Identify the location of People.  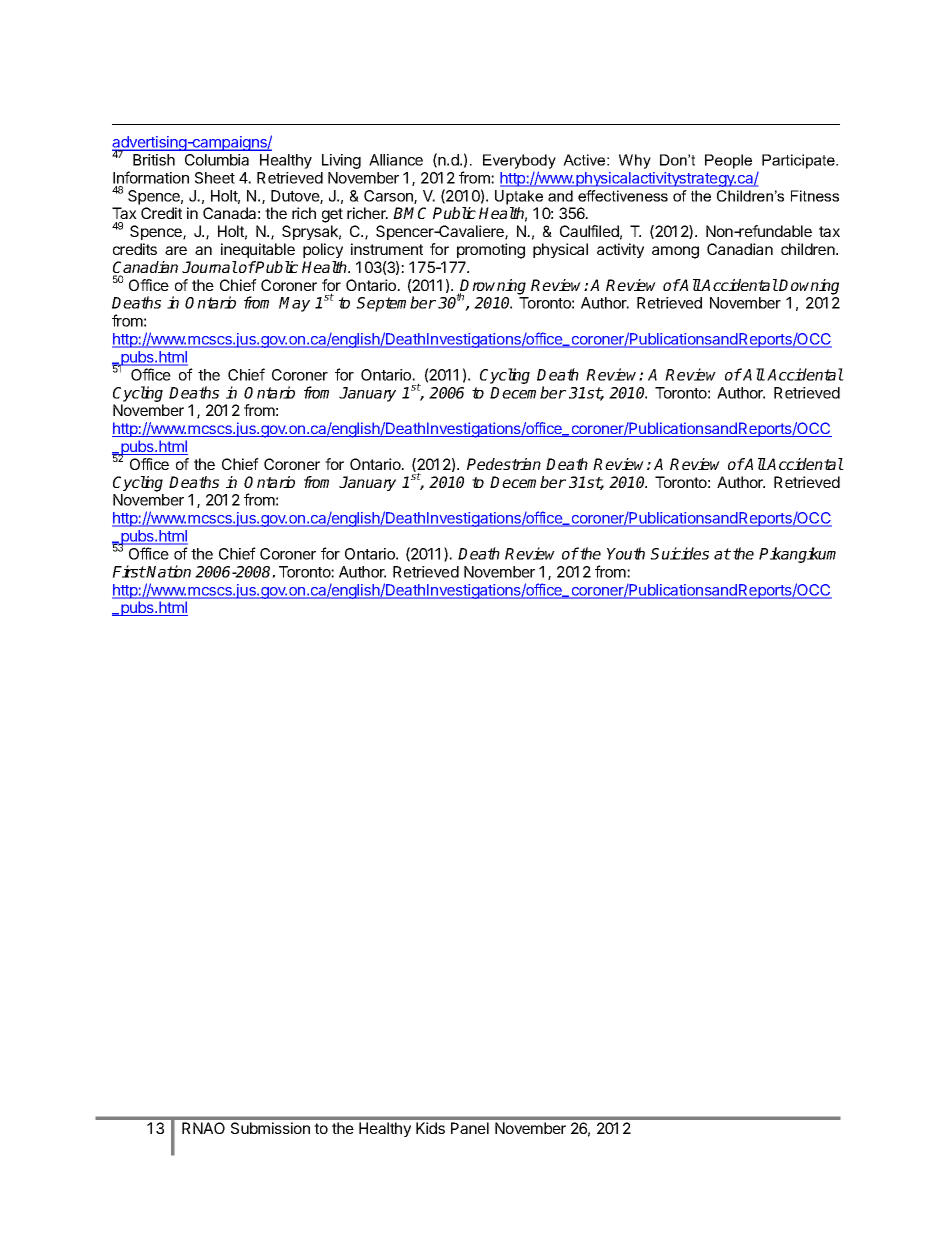
(728, 161).
